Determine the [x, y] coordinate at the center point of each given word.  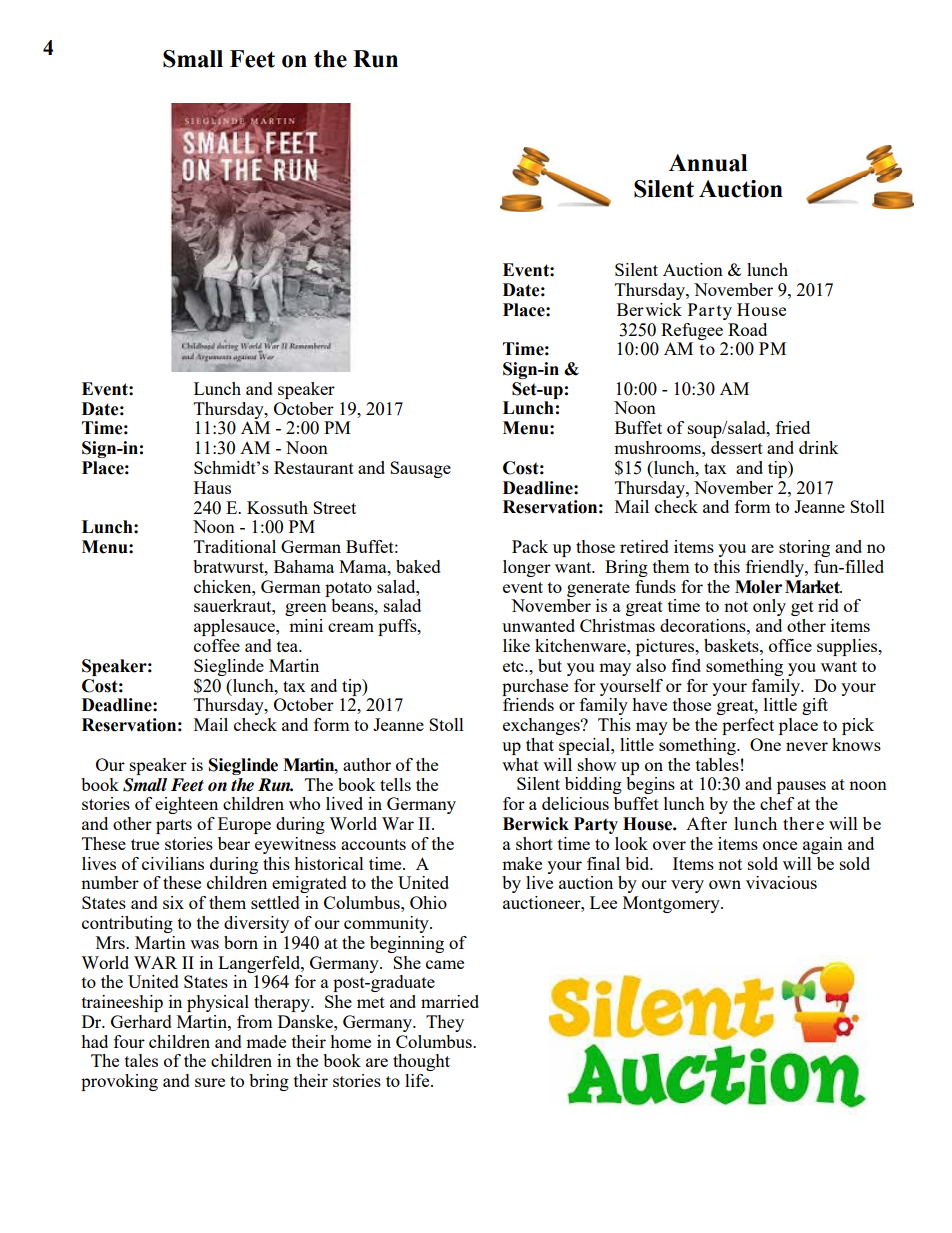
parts [174, 826]
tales [141, 1060]
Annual [708, 163]
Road [747, 329]
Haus [212, 487]
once [780, 845]
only [769, 607]
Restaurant [314, 467]
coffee [217, 645]
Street [334, 507]
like [516, 645]
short [534, 843]
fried [793, 427]
